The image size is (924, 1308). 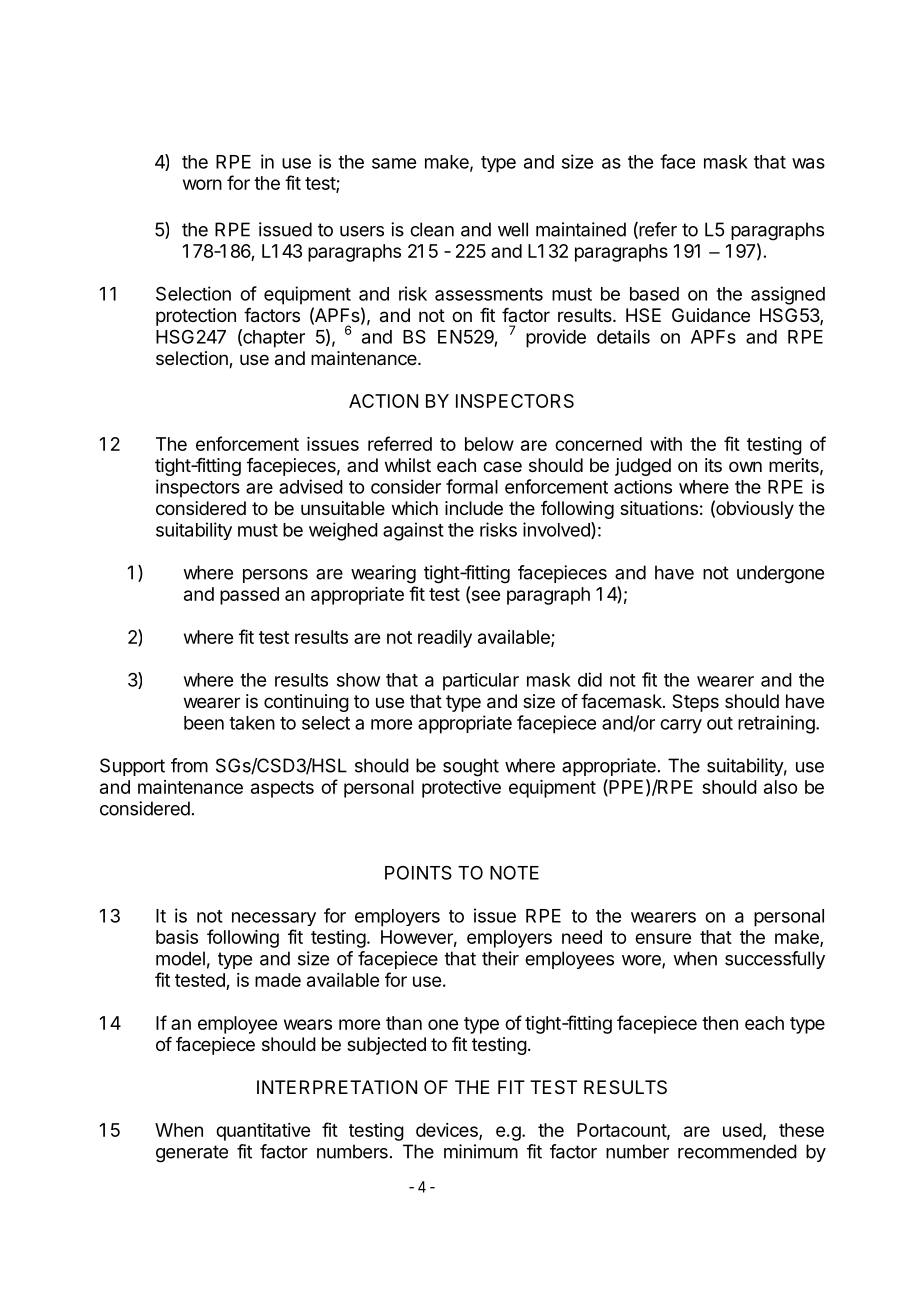 What do you see at coordinates (461, 789) in the page?
I see `protective` at bounding box center [461, 789].
